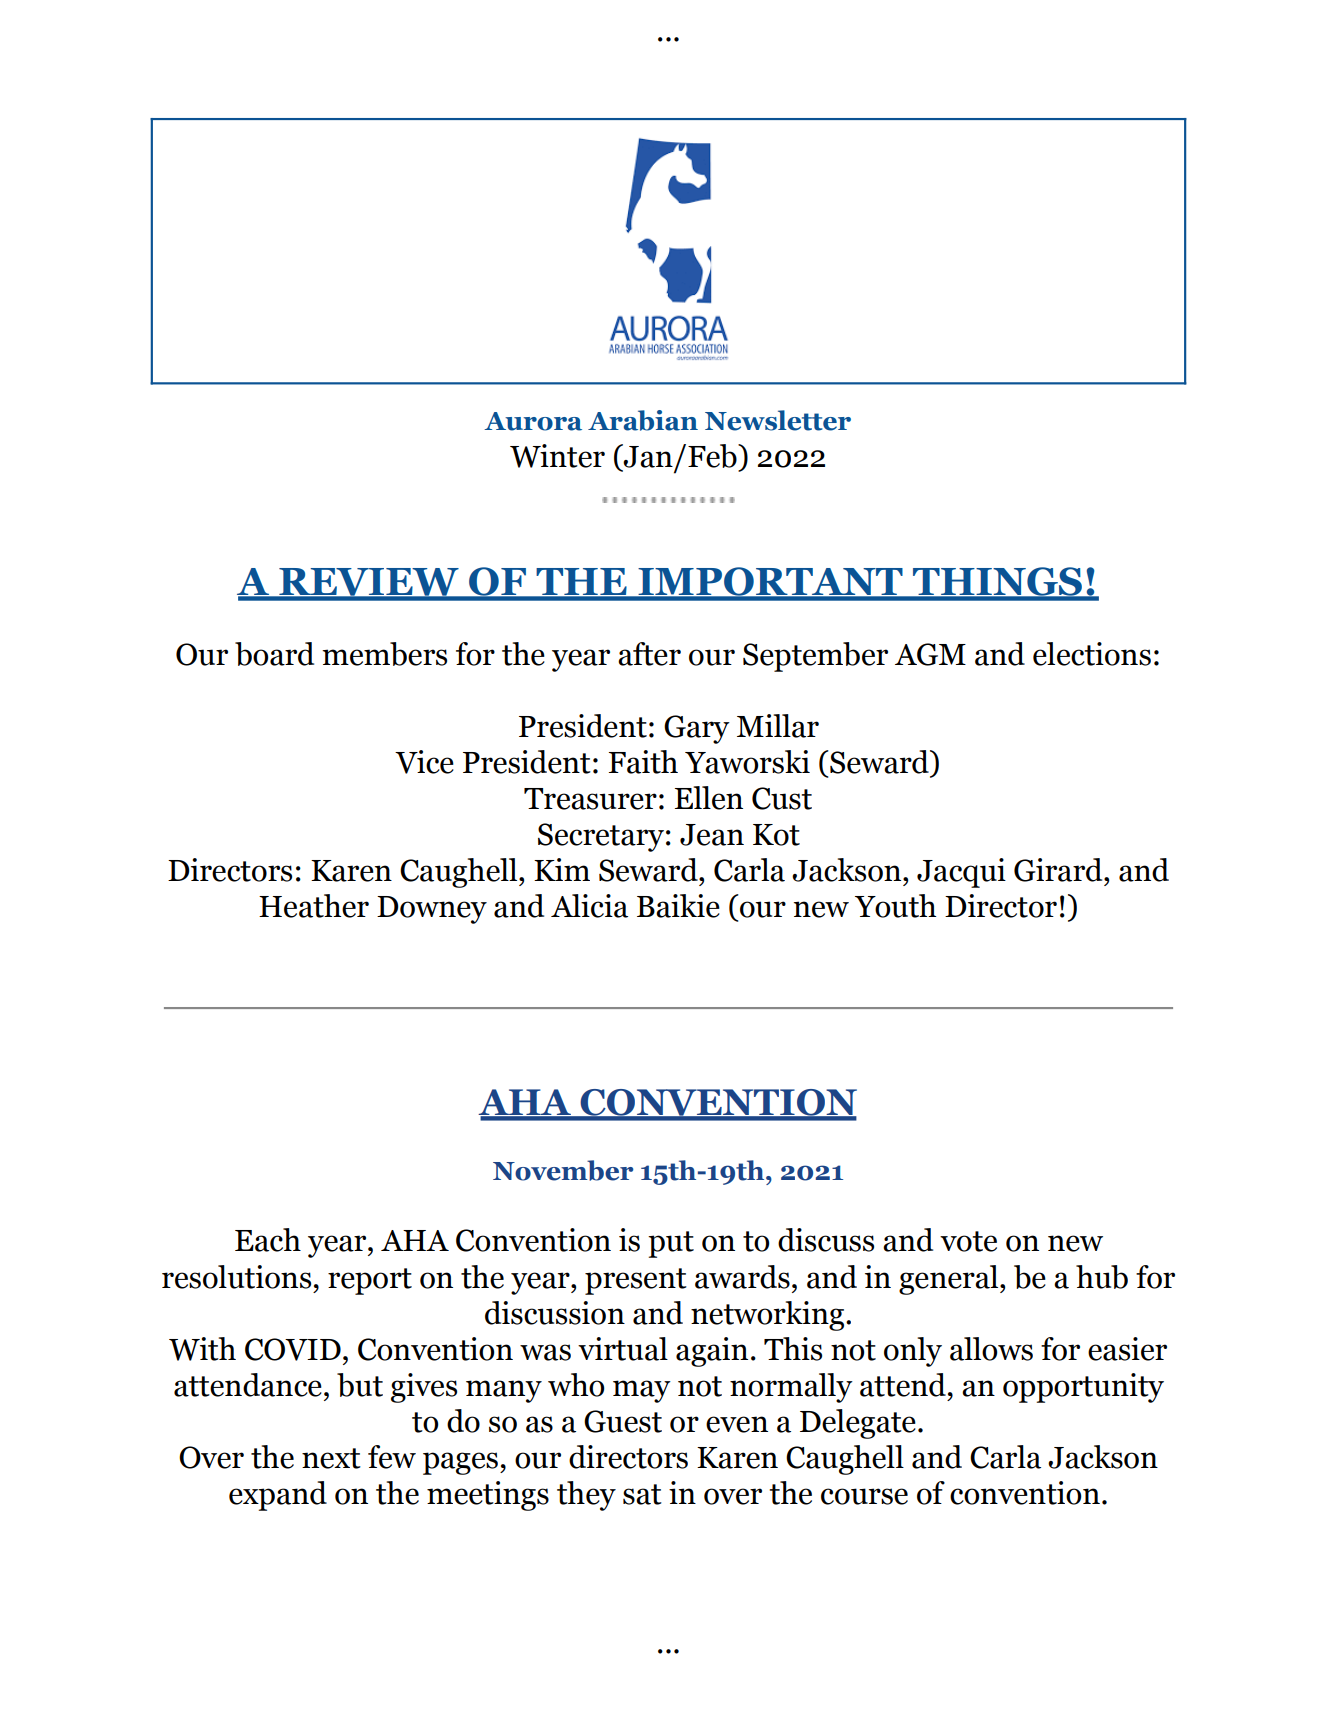 This page has width=1337, height=1730. Describe the element at coordinates (533, 421) in the page. I see `Aurora` at that location.
